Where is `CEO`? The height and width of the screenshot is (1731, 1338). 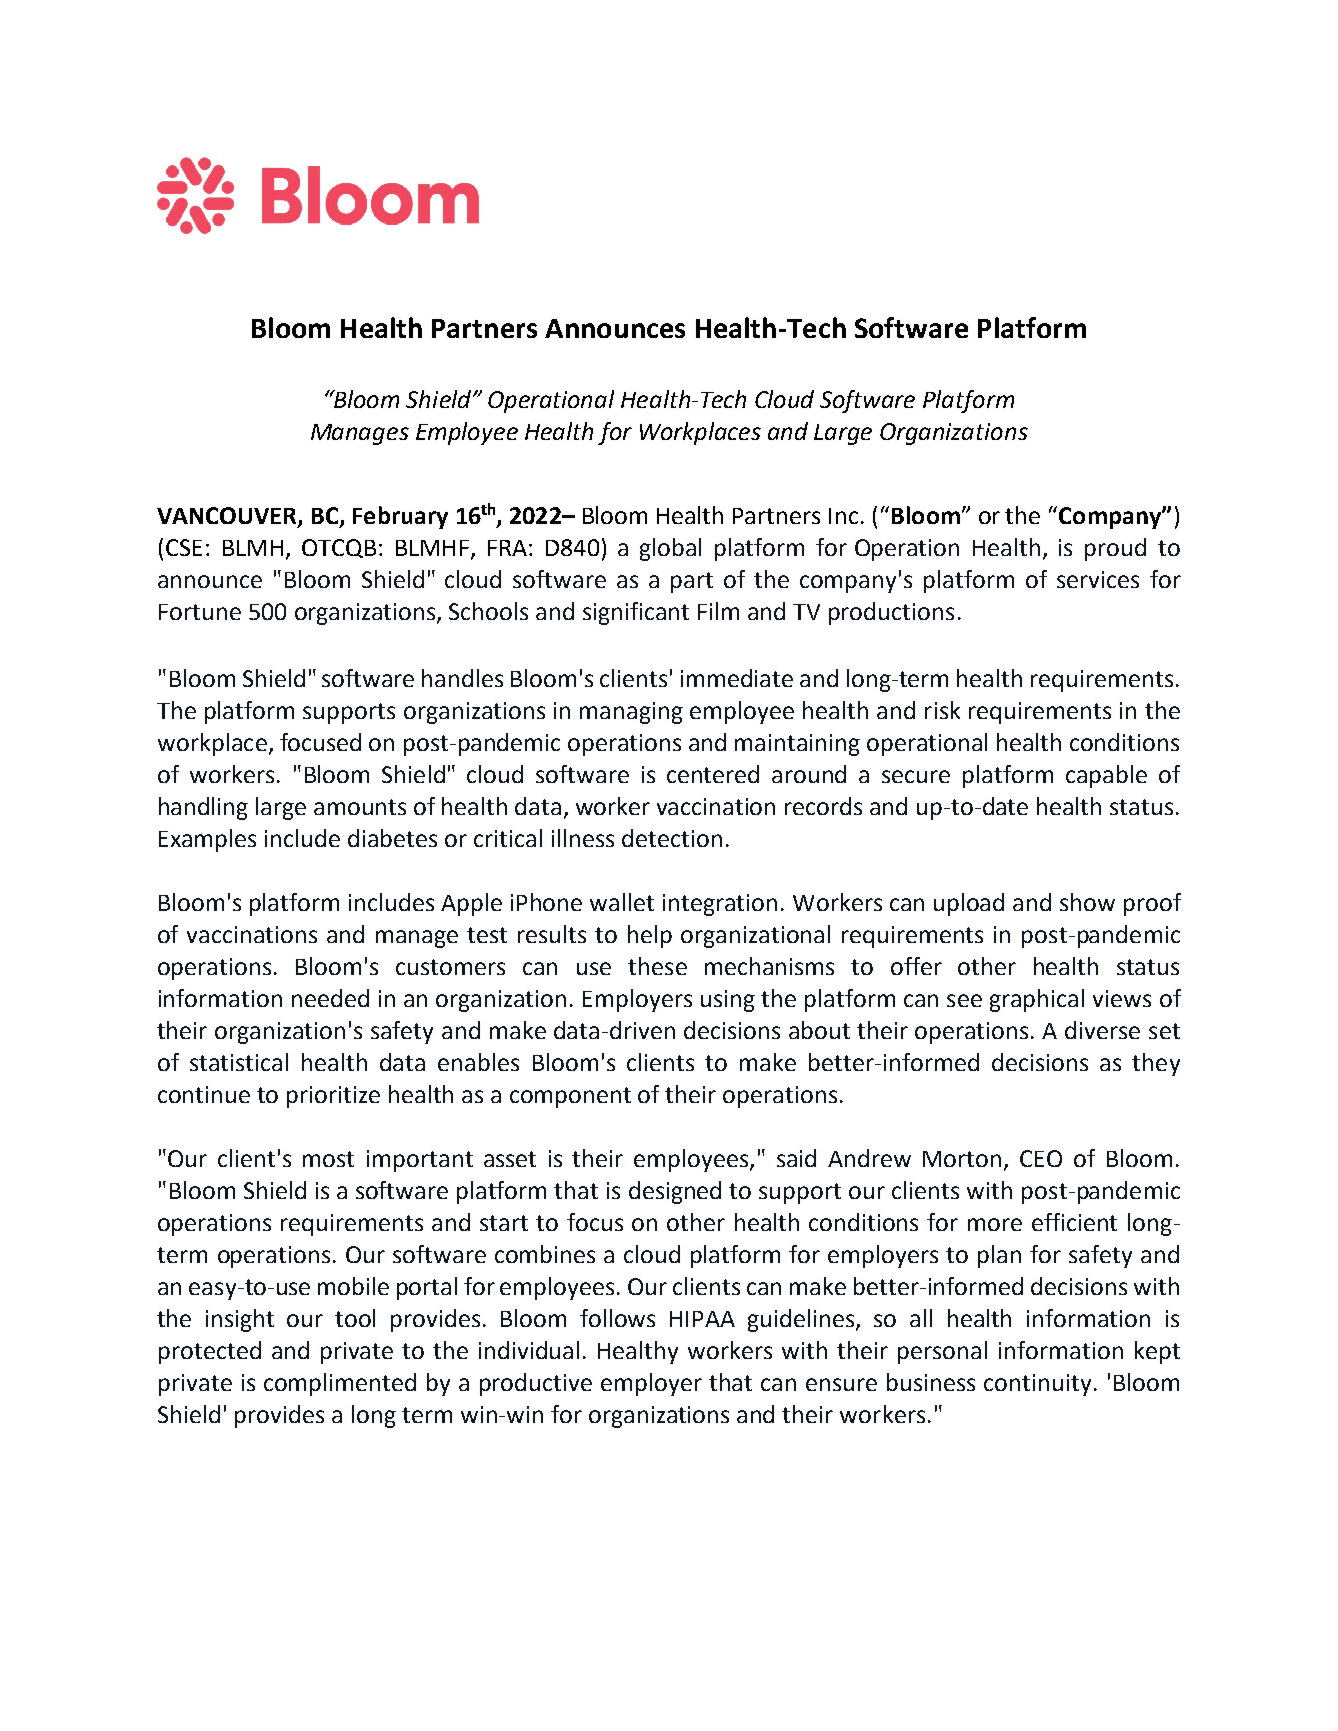
CEO is located at coordinates (1041, 1158).
